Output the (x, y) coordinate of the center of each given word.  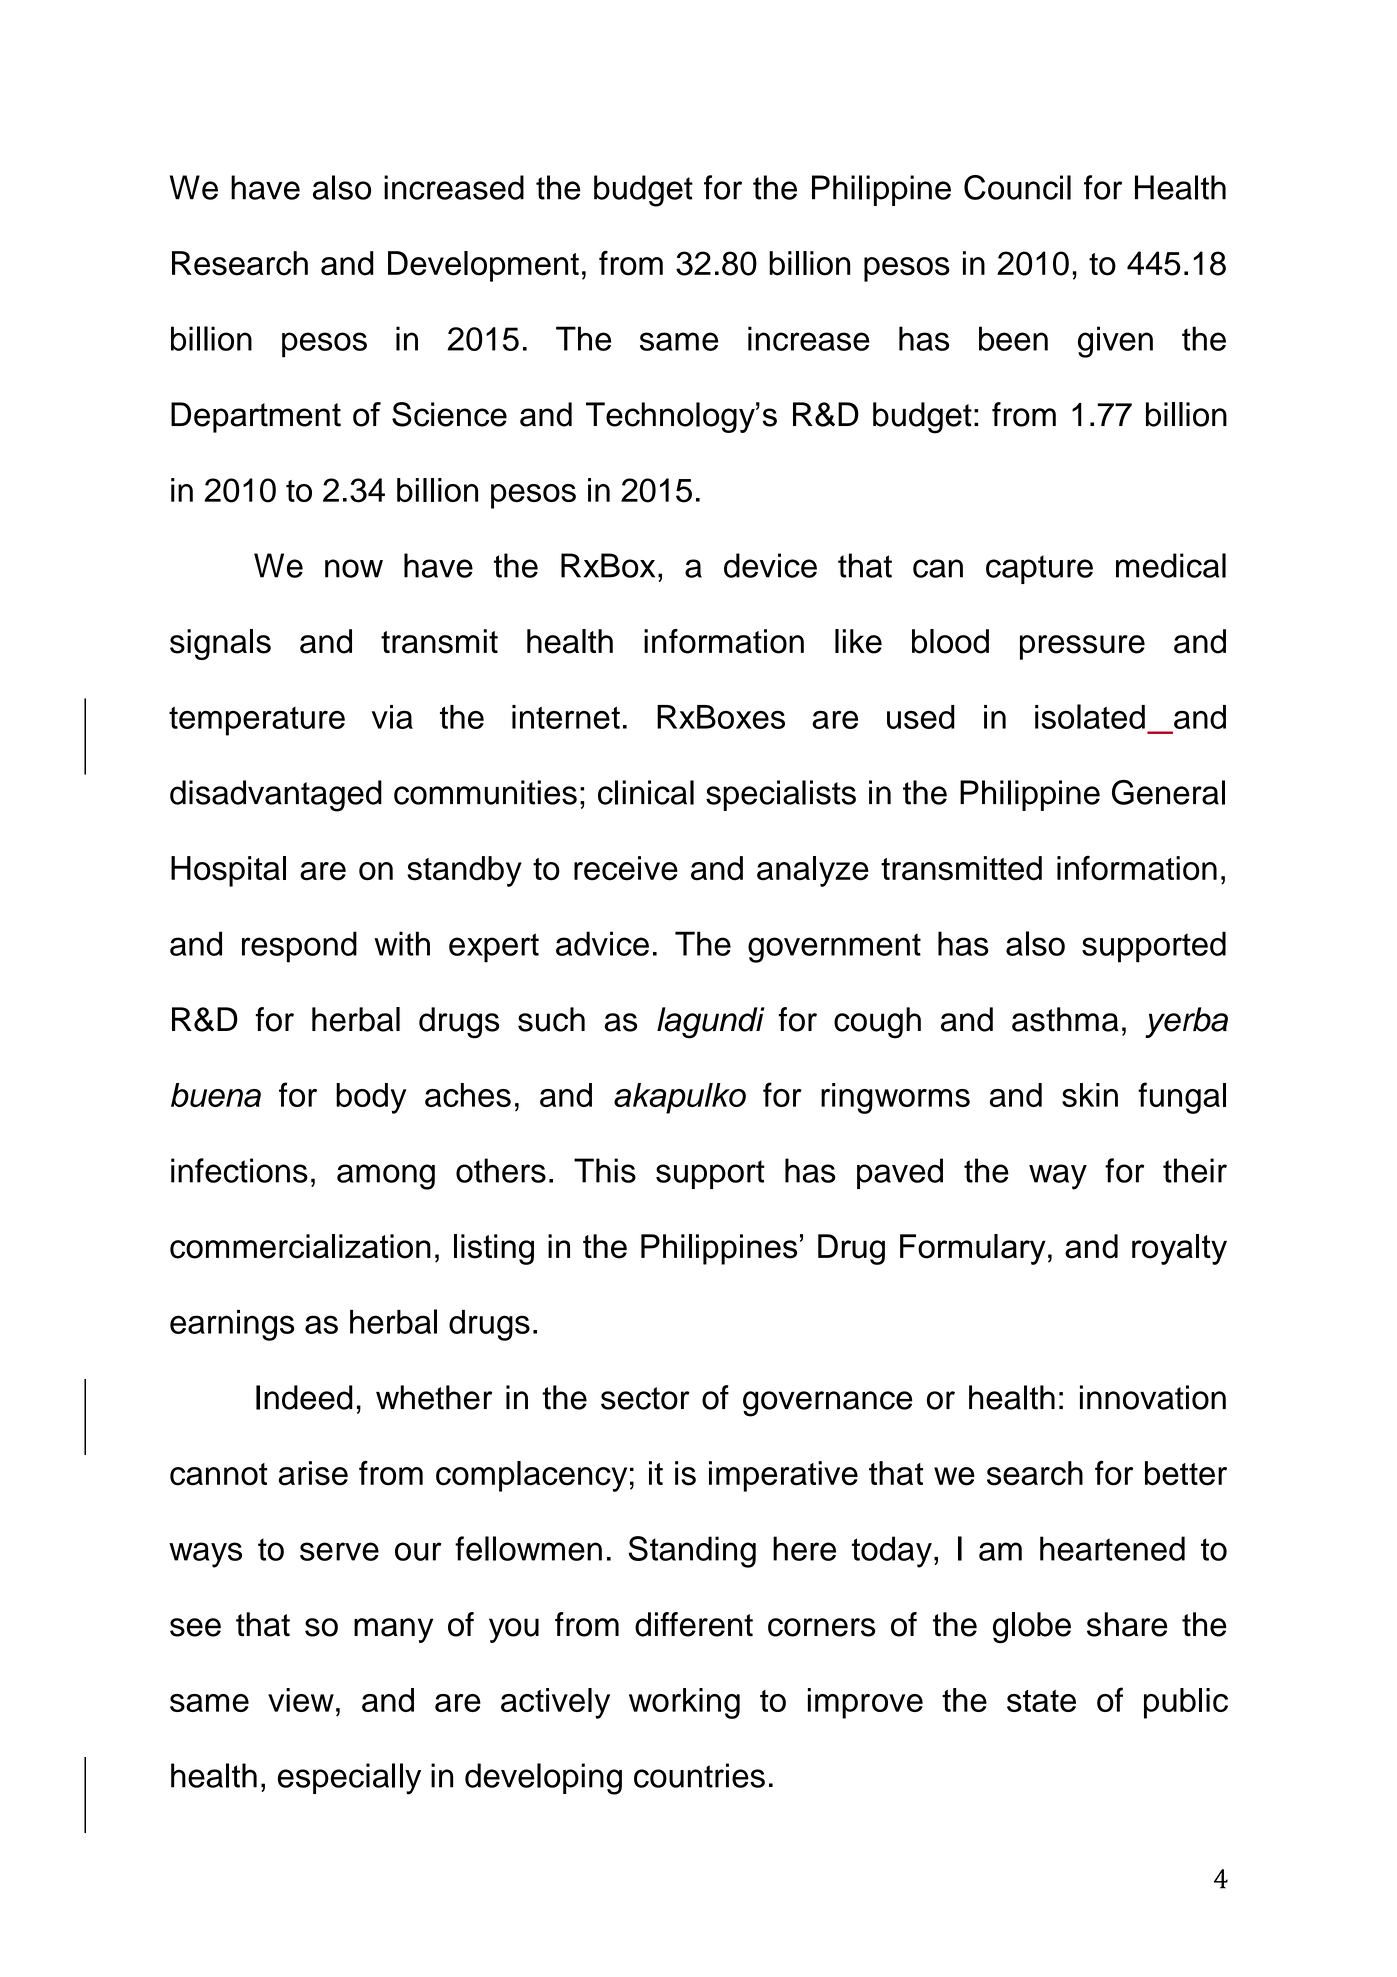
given (1115, 342)
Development (483, 266)
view (301, 1700)
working (684, 1703)
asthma (1065, 1019)
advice (602, 943)
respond (299, 947)
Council (1017, 187)
